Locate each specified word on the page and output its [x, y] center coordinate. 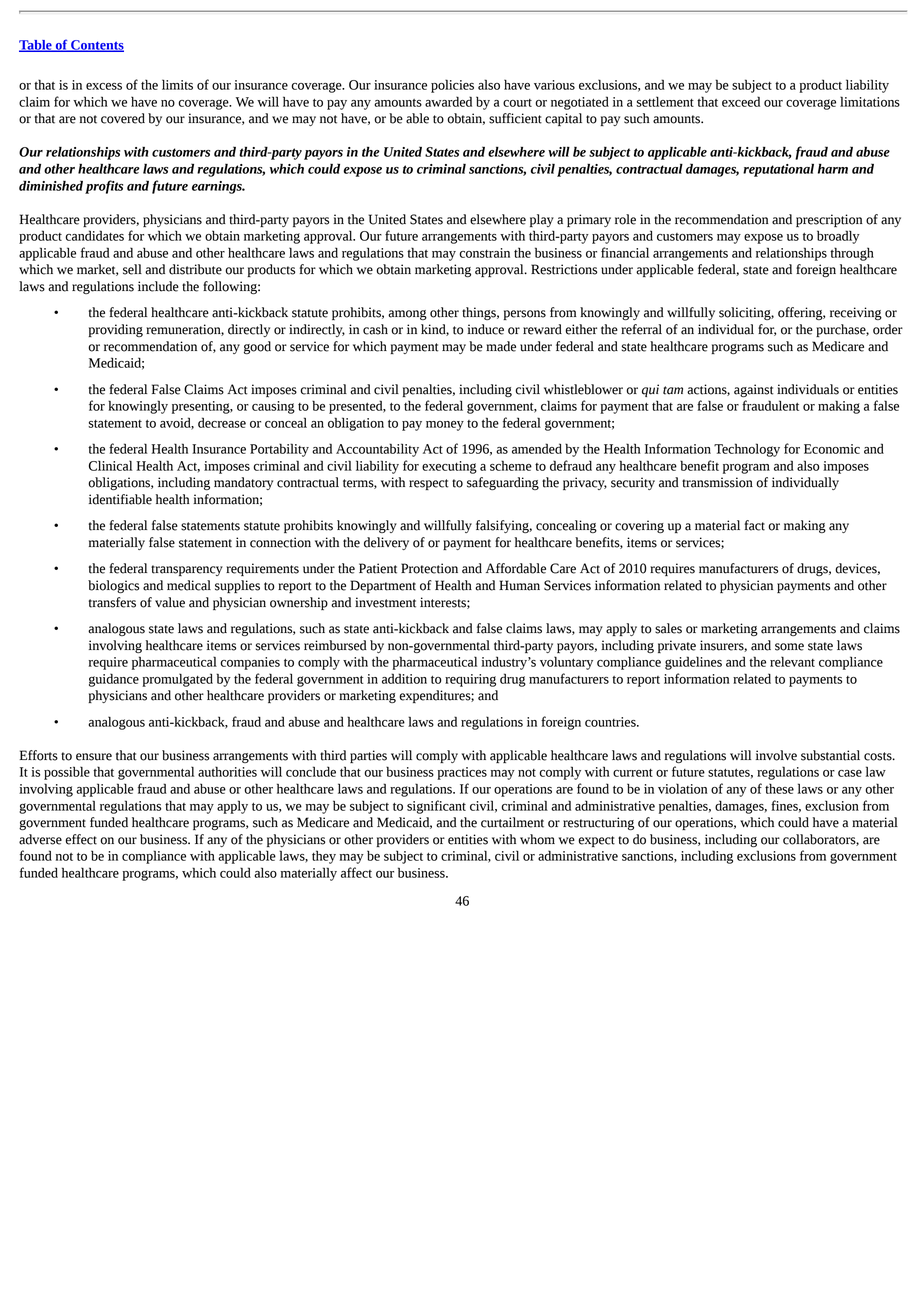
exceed [741, 101]
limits [177, 84]
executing [449, 467]
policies [452, 86]
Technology [747, 450]
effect [81, 839]
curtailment [512, 822]
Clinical [110, 465]
